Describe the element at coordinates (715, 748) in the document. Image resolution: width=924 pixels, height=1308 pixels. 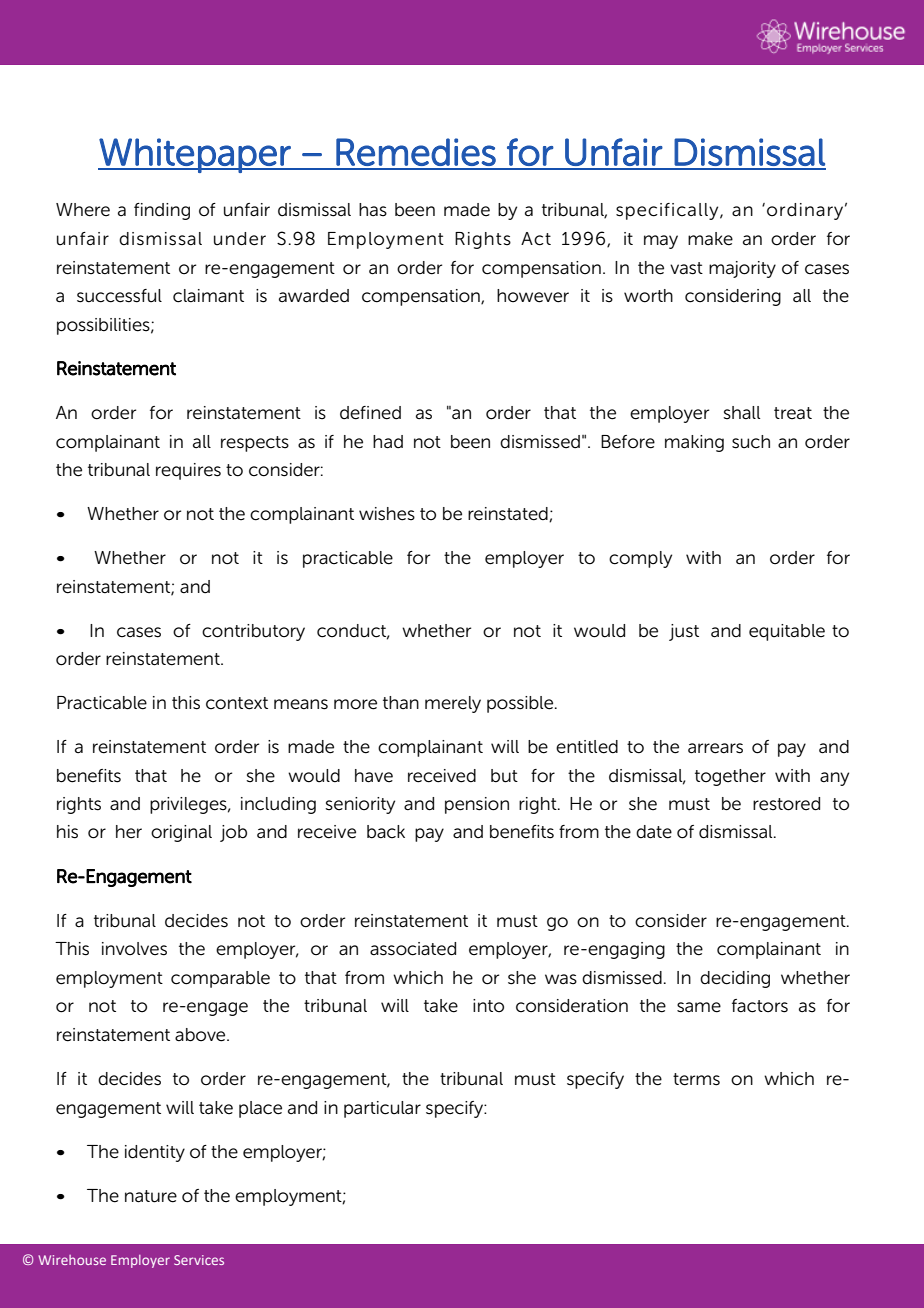
I see `arrears` at that location.
